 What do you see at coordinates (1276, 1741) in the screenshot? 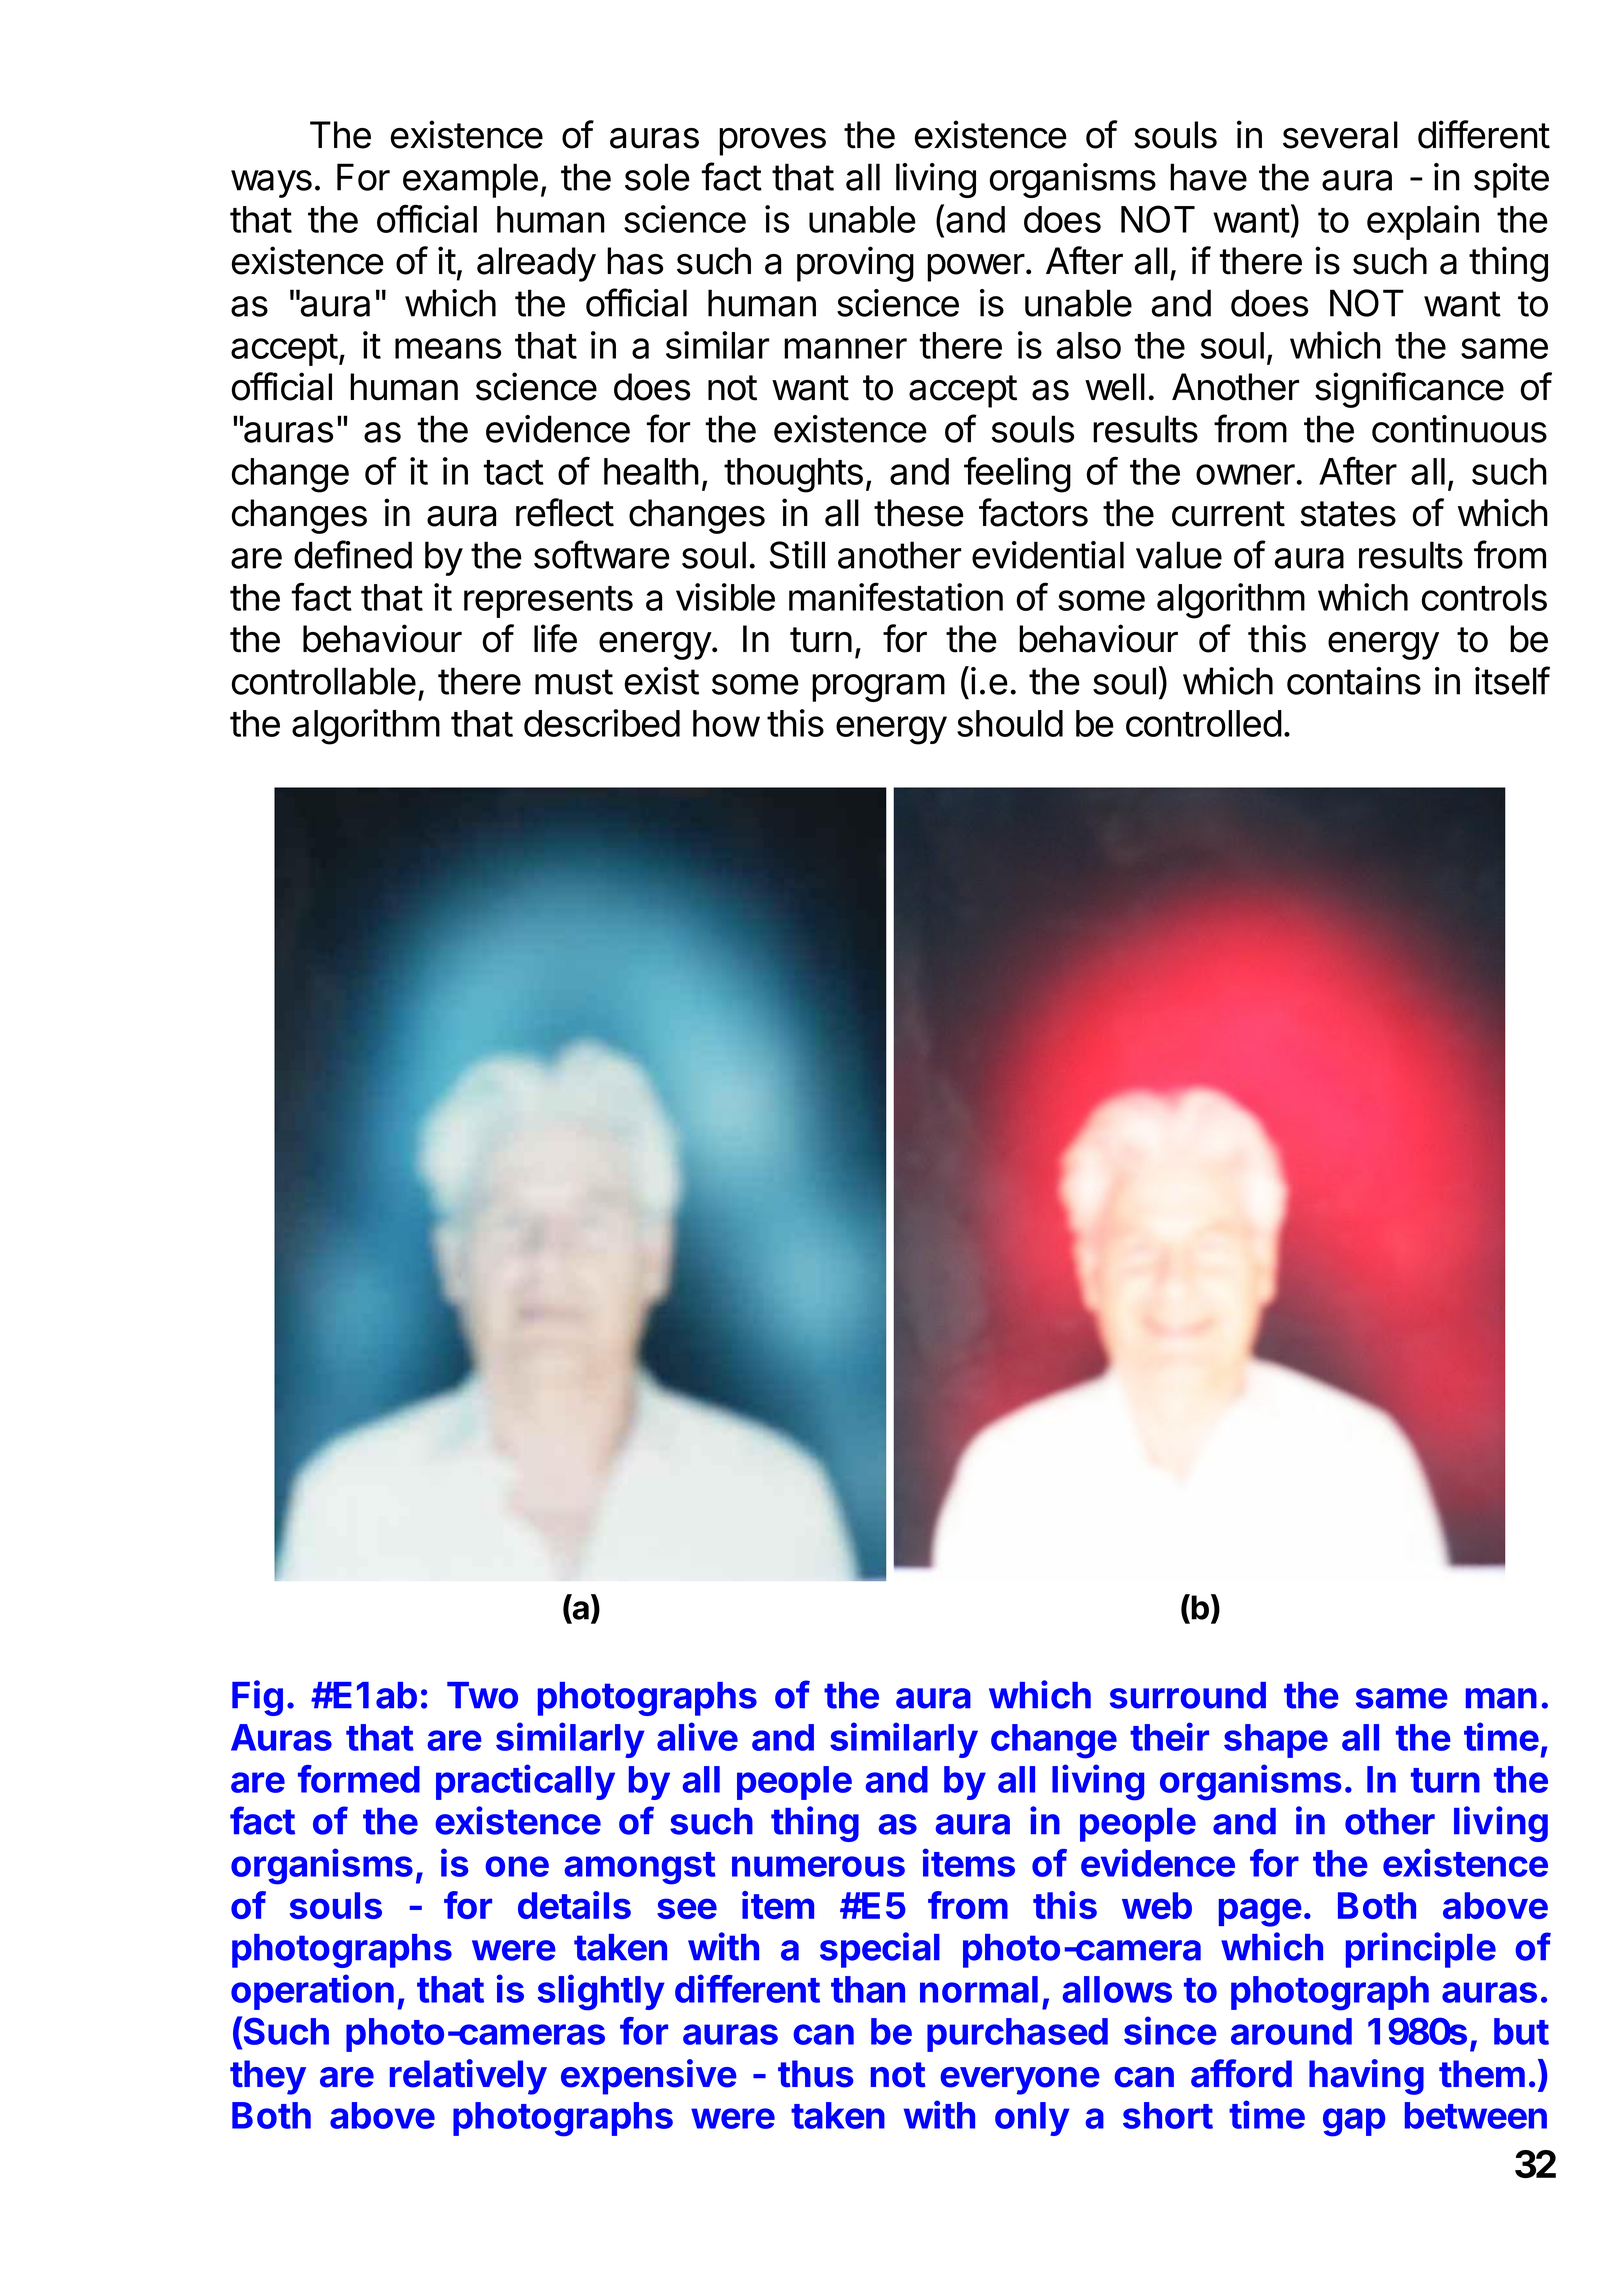
I see `shape` at bounding box center [1276, 1741].
